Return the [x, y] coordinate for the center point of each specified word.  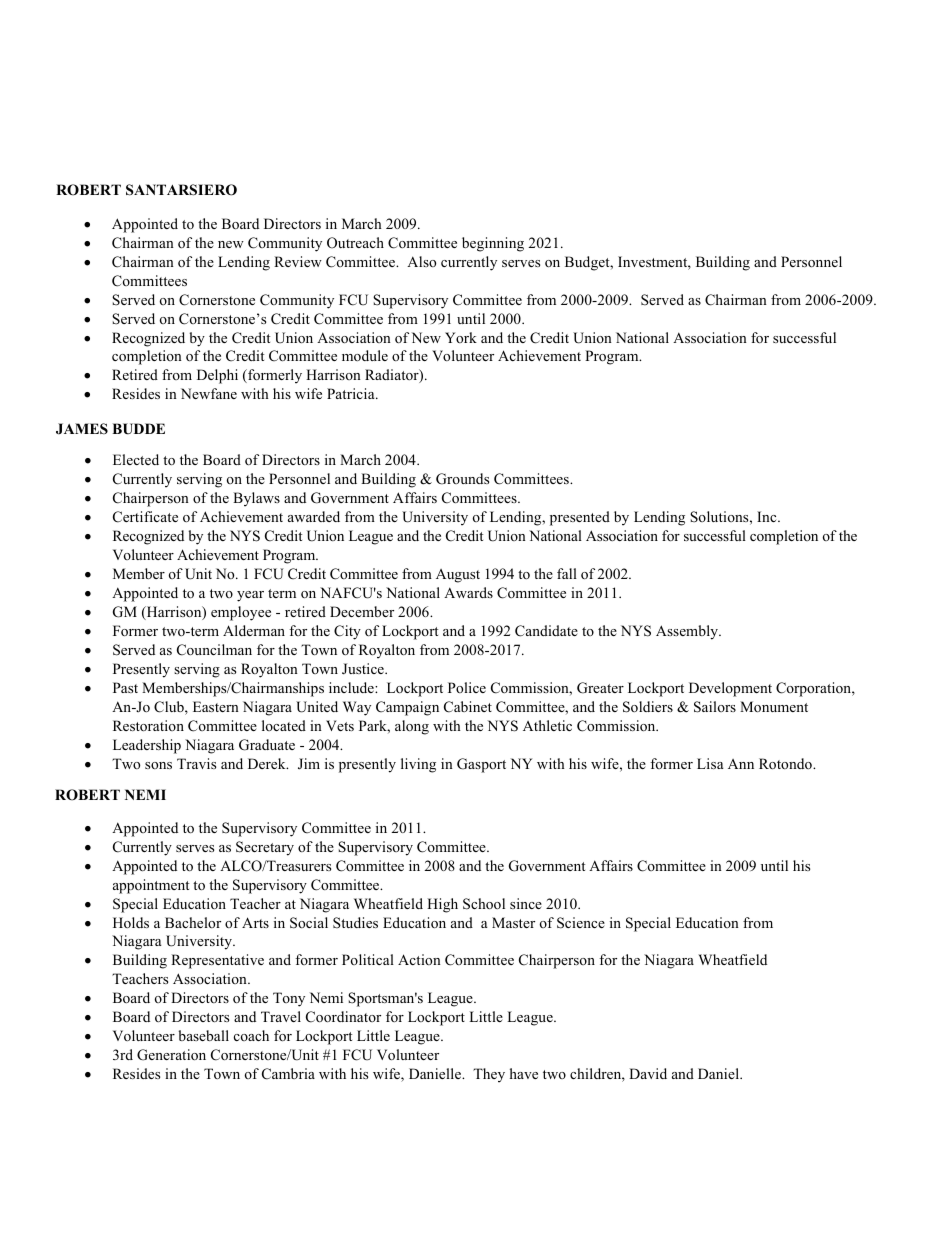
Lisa [710, 763]
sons [158, 765]
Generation [171, 1055]
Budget [588, 263]
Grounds [462, 479]
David [648, 1073]
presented [580, 518]
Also [421, 261]
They [489, 1075]
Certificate [145, 517]
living [418, 765]
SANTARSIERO [181, 190]
